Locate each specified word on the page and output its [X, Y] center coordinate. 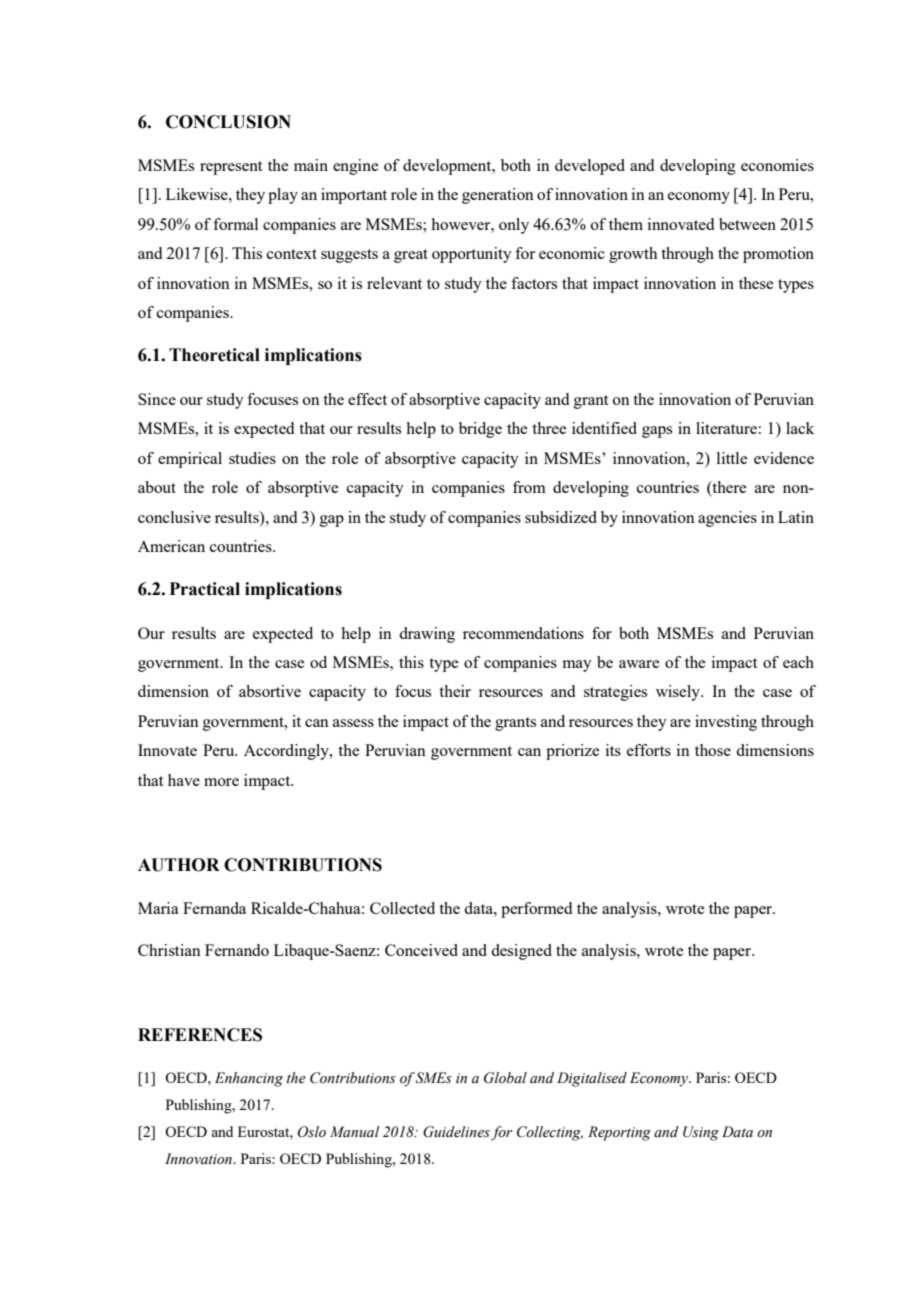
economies [777, 165]
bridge [480, 430]
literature [727, 428]
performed [536, 910]
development [448, 167]
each [798, 662]
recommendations [523, 633]
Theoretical [214, 355]
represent [231, 168]
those [713, 750]
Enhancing [249, 1079]
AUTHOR [179, 865]
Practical [204, 589]
